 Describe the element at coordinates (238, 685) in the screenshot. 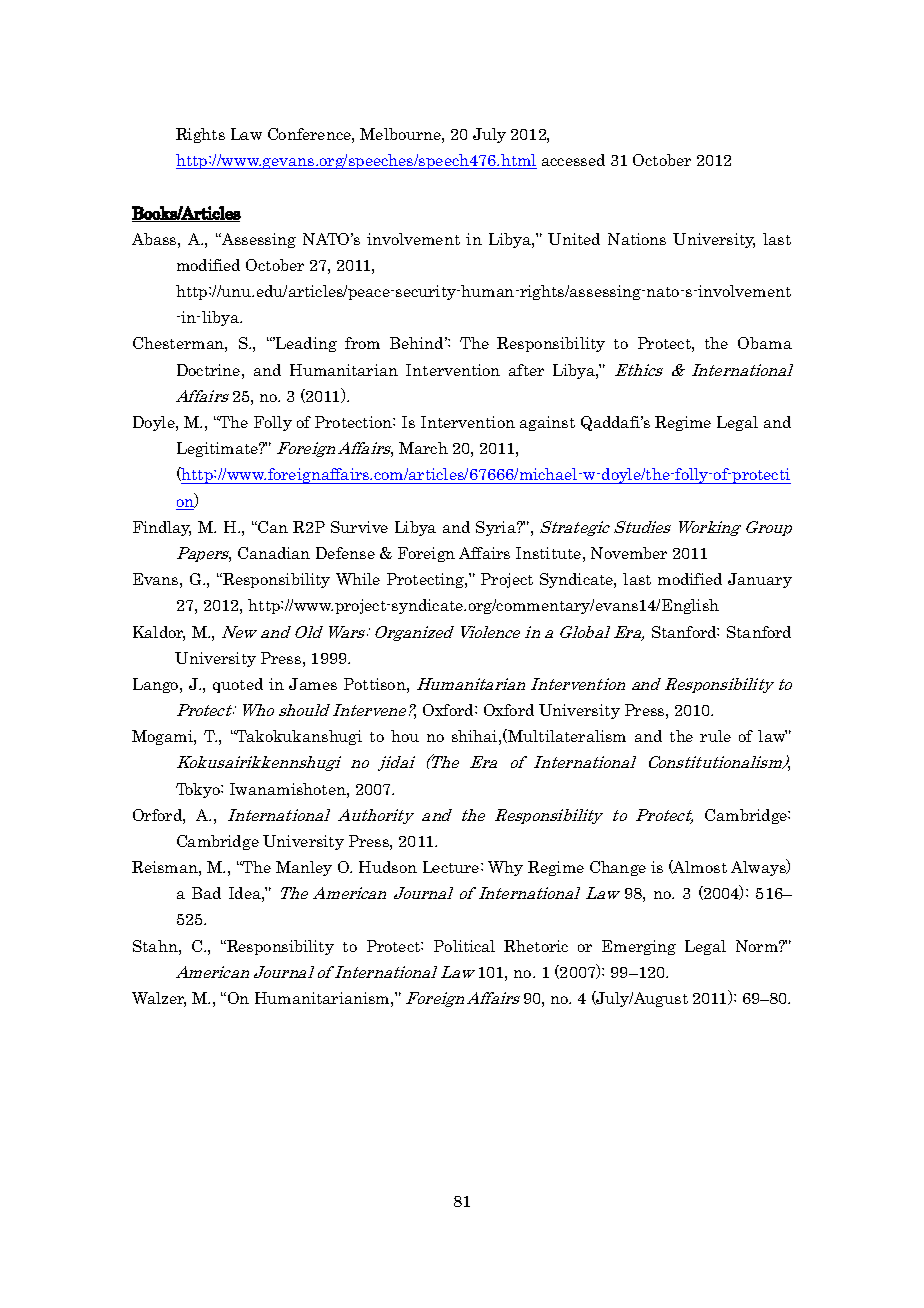

I see `quoted` at that location.
